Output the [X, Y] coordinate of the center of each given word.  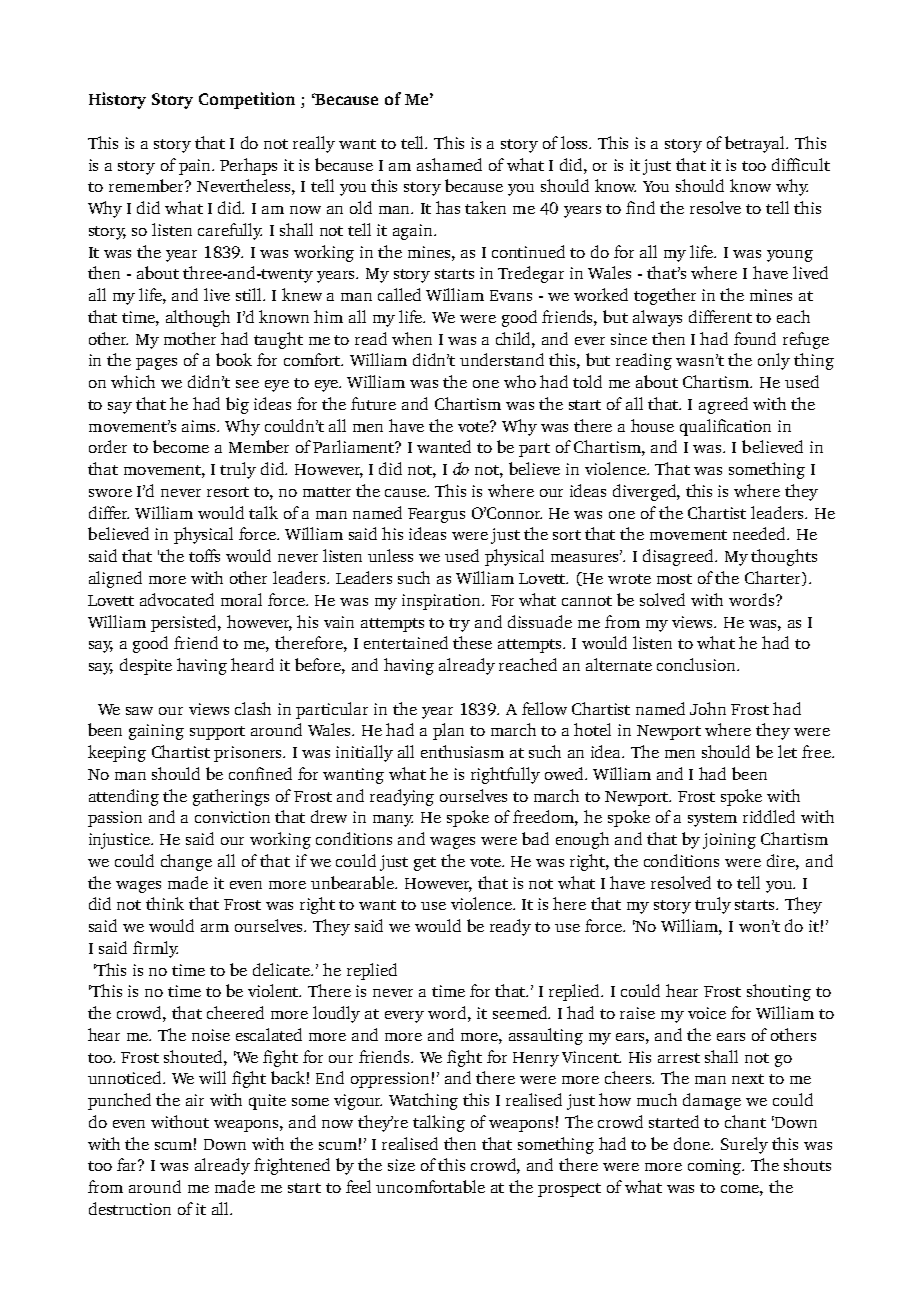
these [472, 642]
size [401, 1165]
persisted [185, 623]
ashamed [449, 164]
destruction [130, 1208]
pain [196, 167]
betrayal [756, 144]
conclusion [698, 664]
